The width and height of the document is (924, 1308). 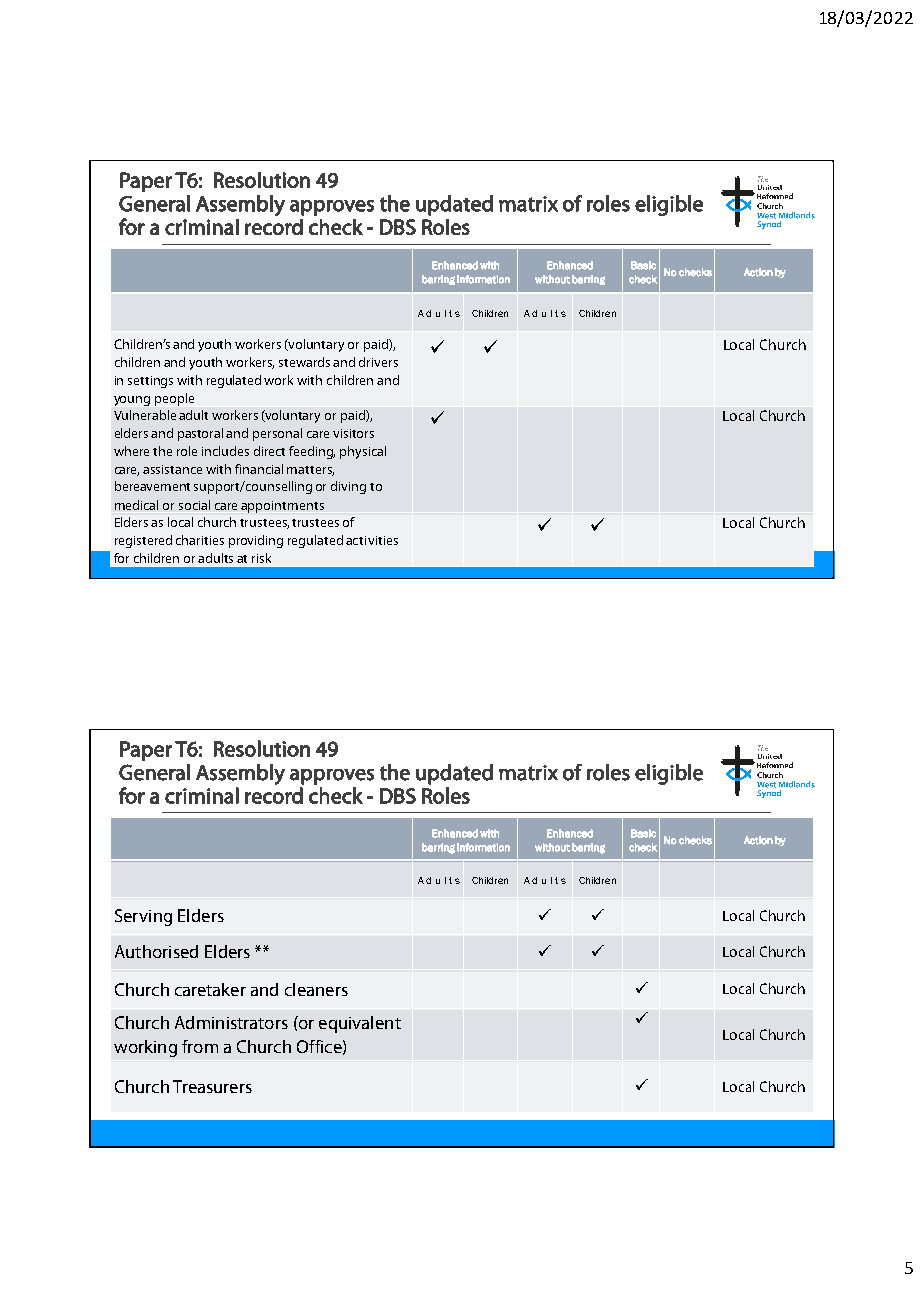 I want to click on activities, so click(x=372, y=540).
